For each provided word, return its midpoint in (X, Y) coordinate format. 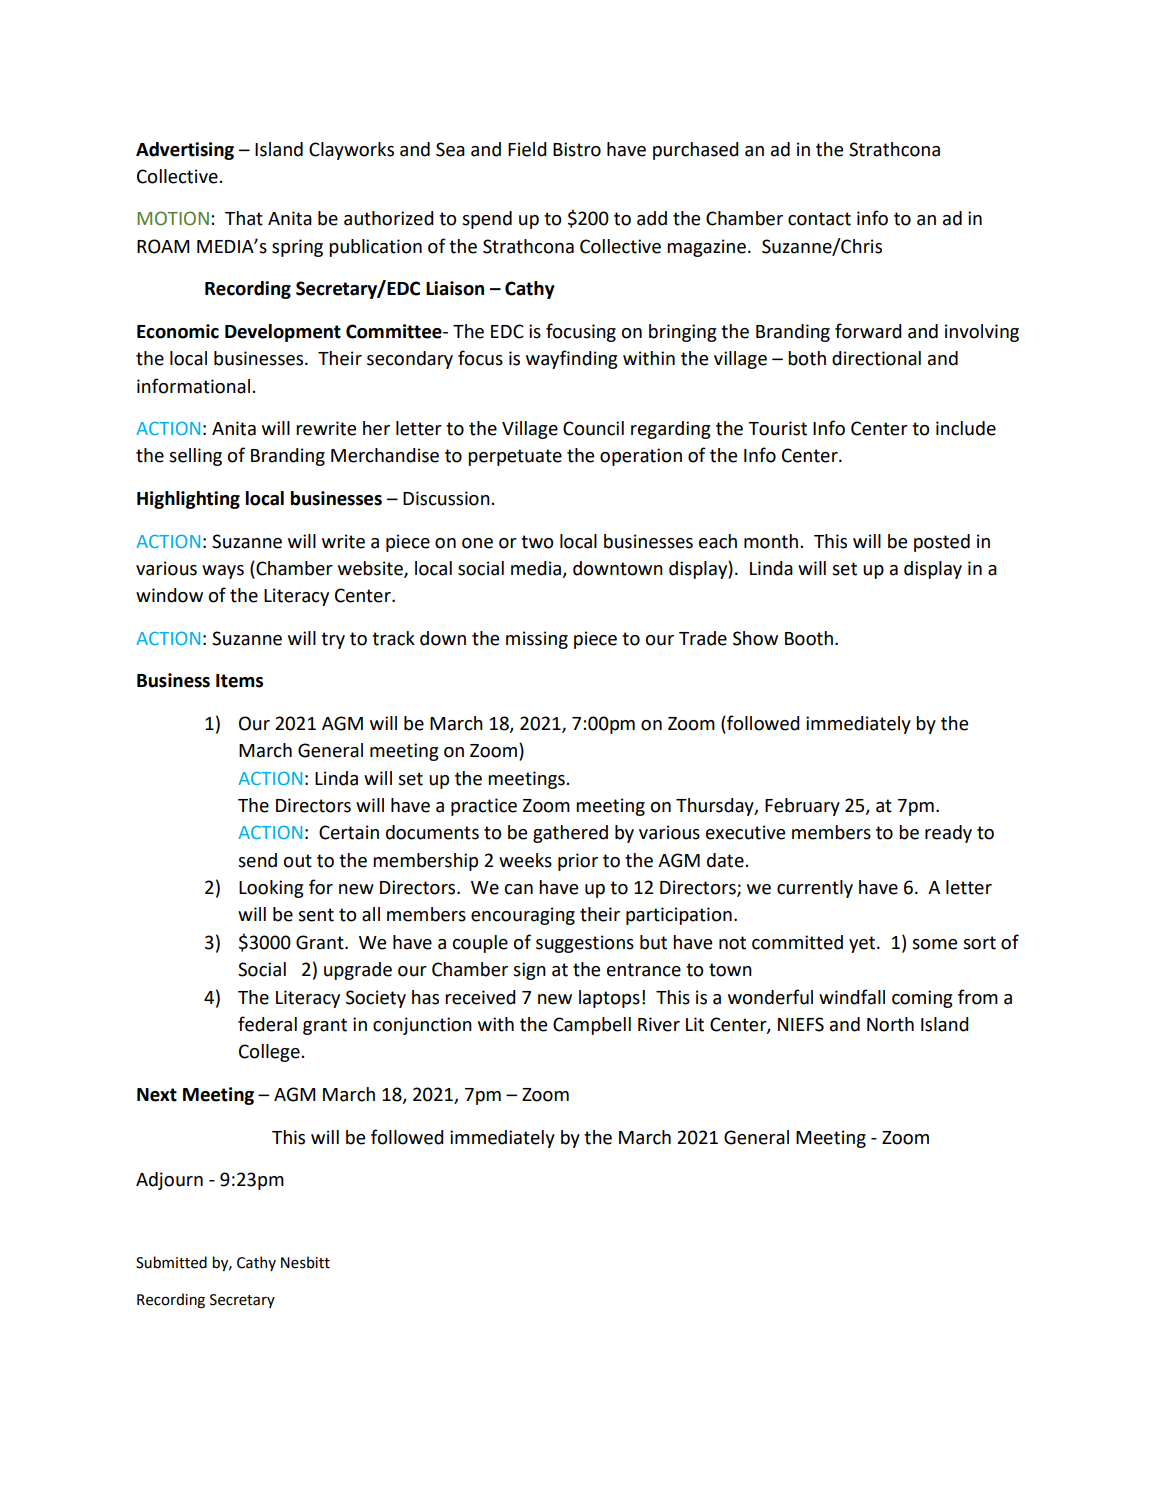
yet (863, 944)
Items (239, 681)
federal (267, 1024)
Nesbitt (305, 1262)
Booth (809, 638)
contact (819, 219)
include (966, 428)
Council (593, 428)
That (244, 218)
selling (195, 457)
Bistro (577, 149)
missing (537, 640)
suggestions (585, 944)
